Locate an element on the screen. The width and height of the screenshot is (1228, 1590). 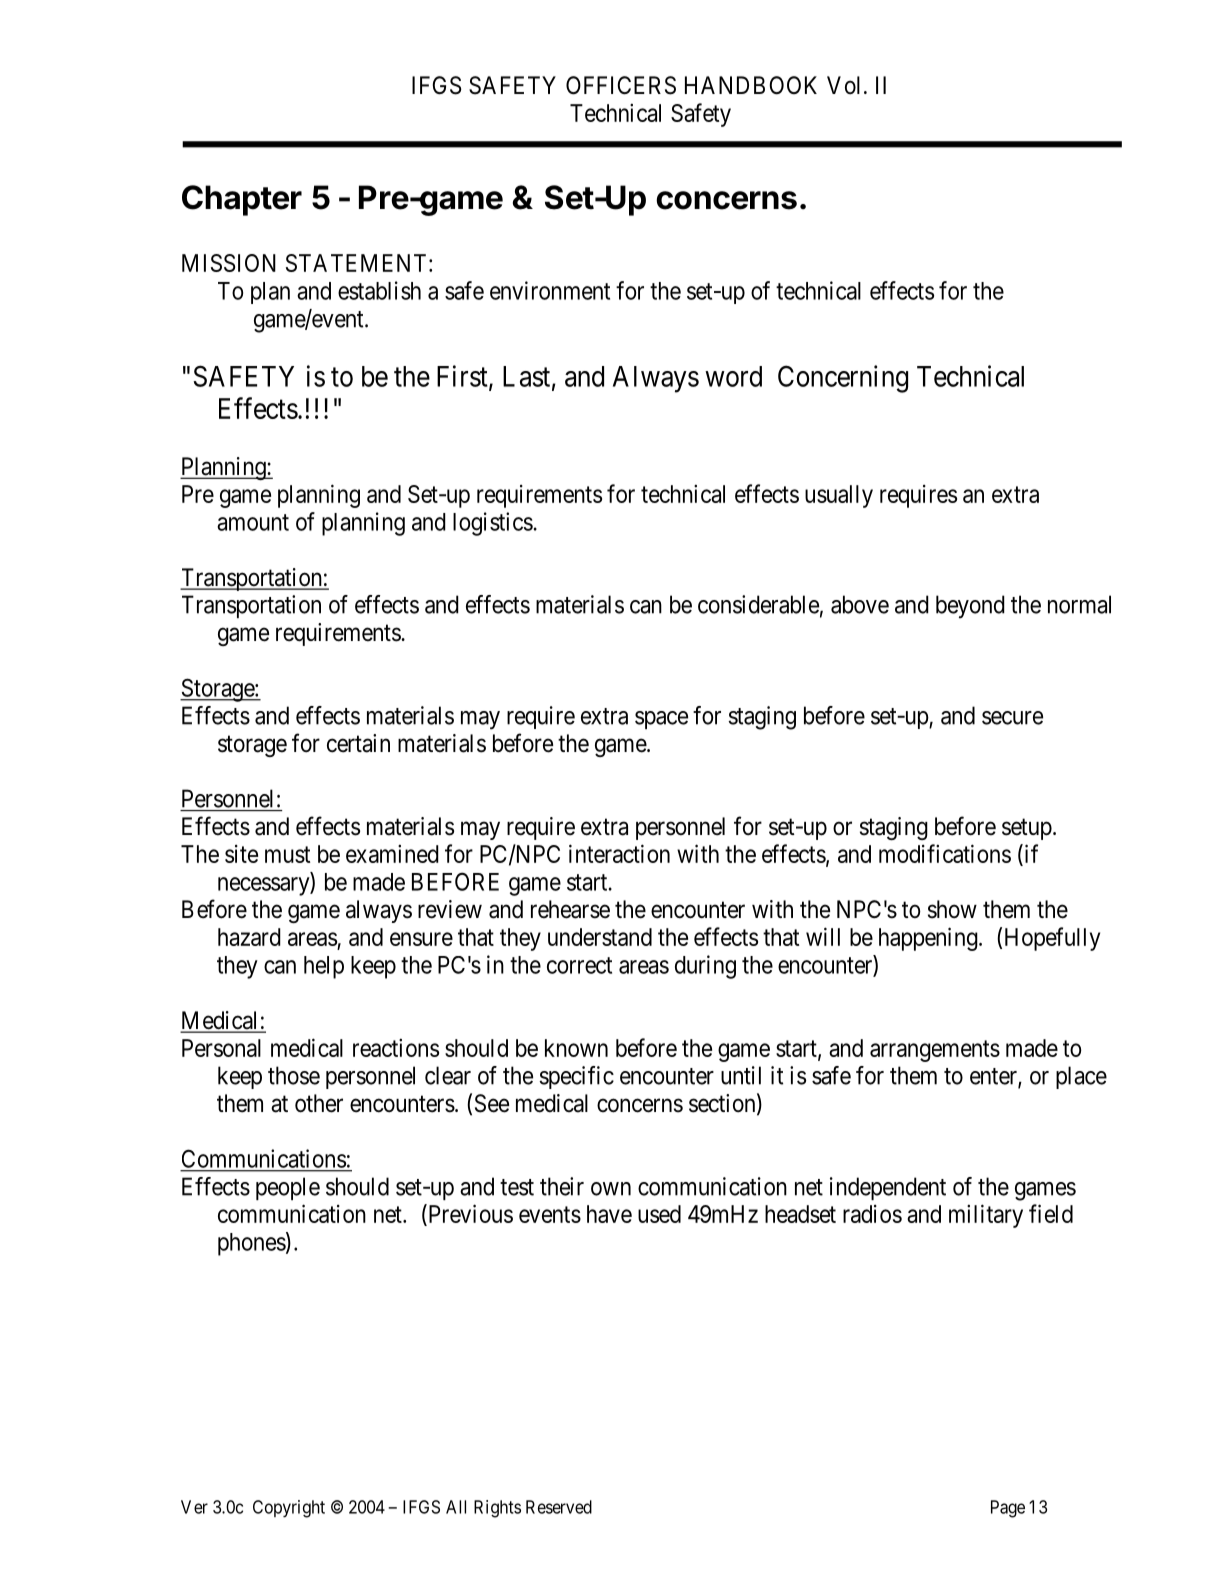
arrangements is located at coordinates (935, 1051).
